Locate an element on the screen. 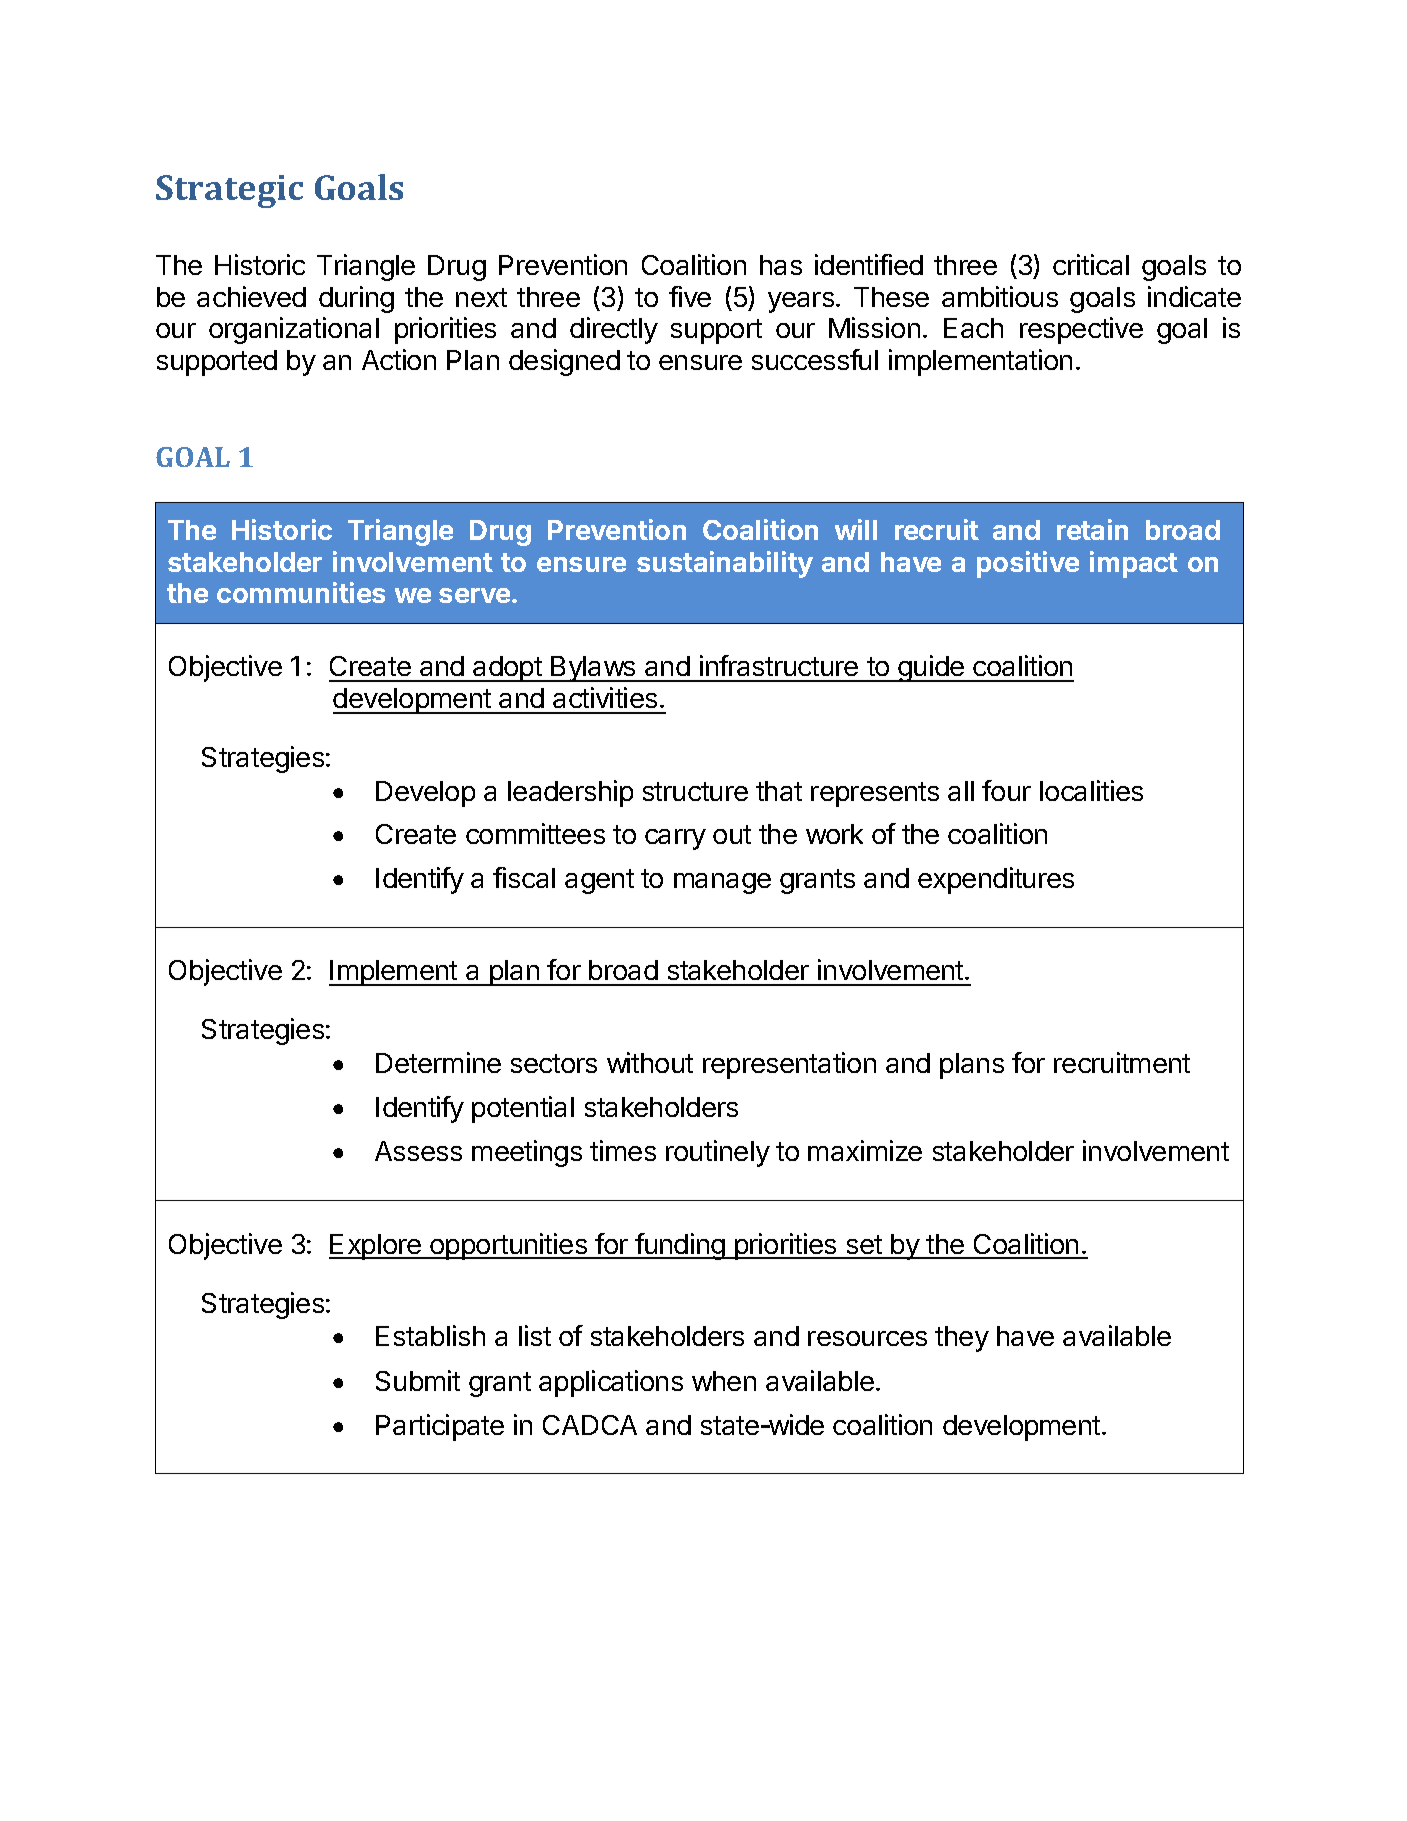  committees is located at coordinates (535, 833).
